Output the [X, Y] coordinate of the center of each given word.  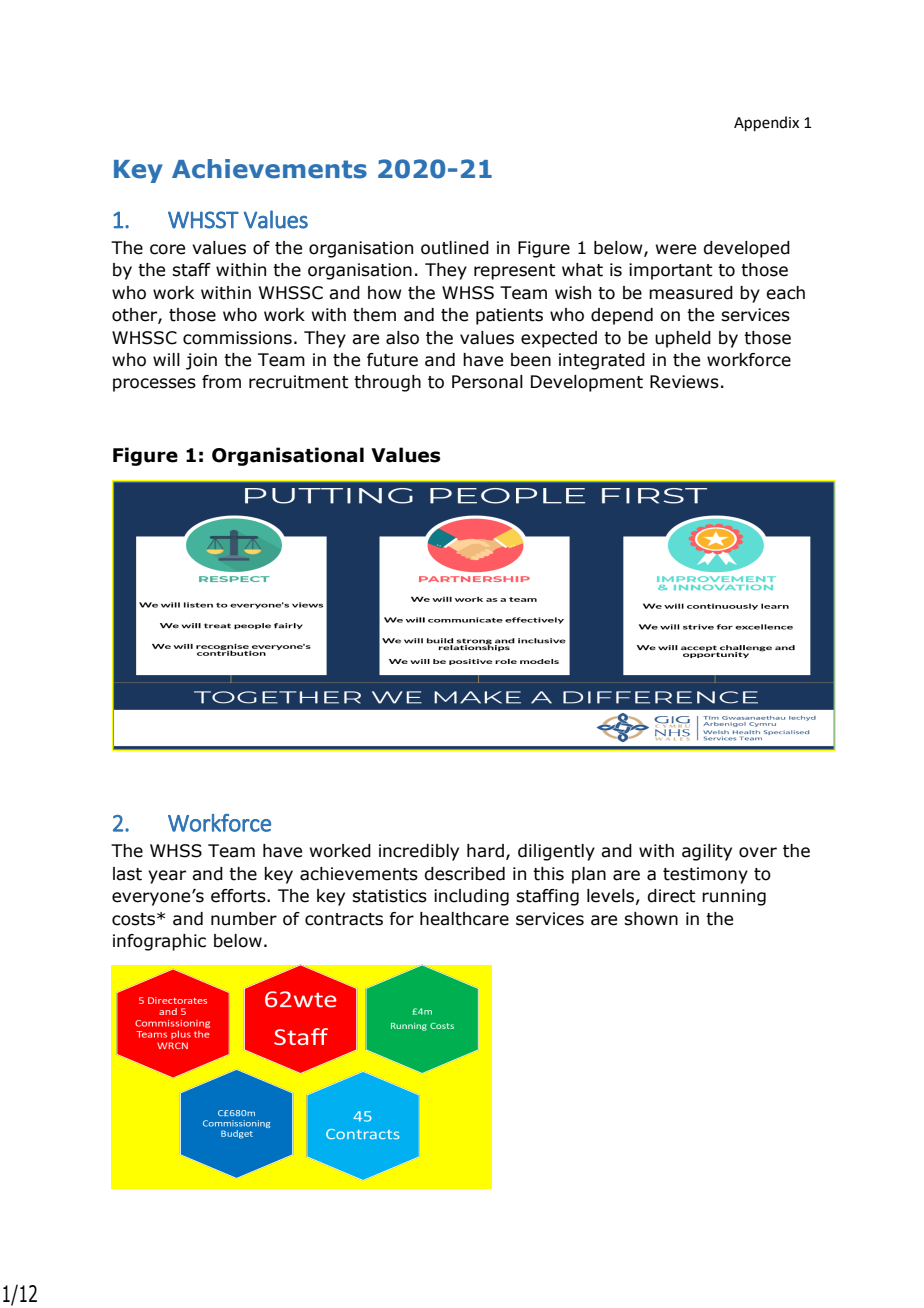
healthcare [464, 919]
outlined [455, 248]
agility [707, 852]
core [167, 249]
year [167, 877]
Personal [487, 382]
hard [485, 851]
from [221, 382]
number [244, 919]
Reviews [684, 382]
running [734, 897]
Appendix [766, 123]
